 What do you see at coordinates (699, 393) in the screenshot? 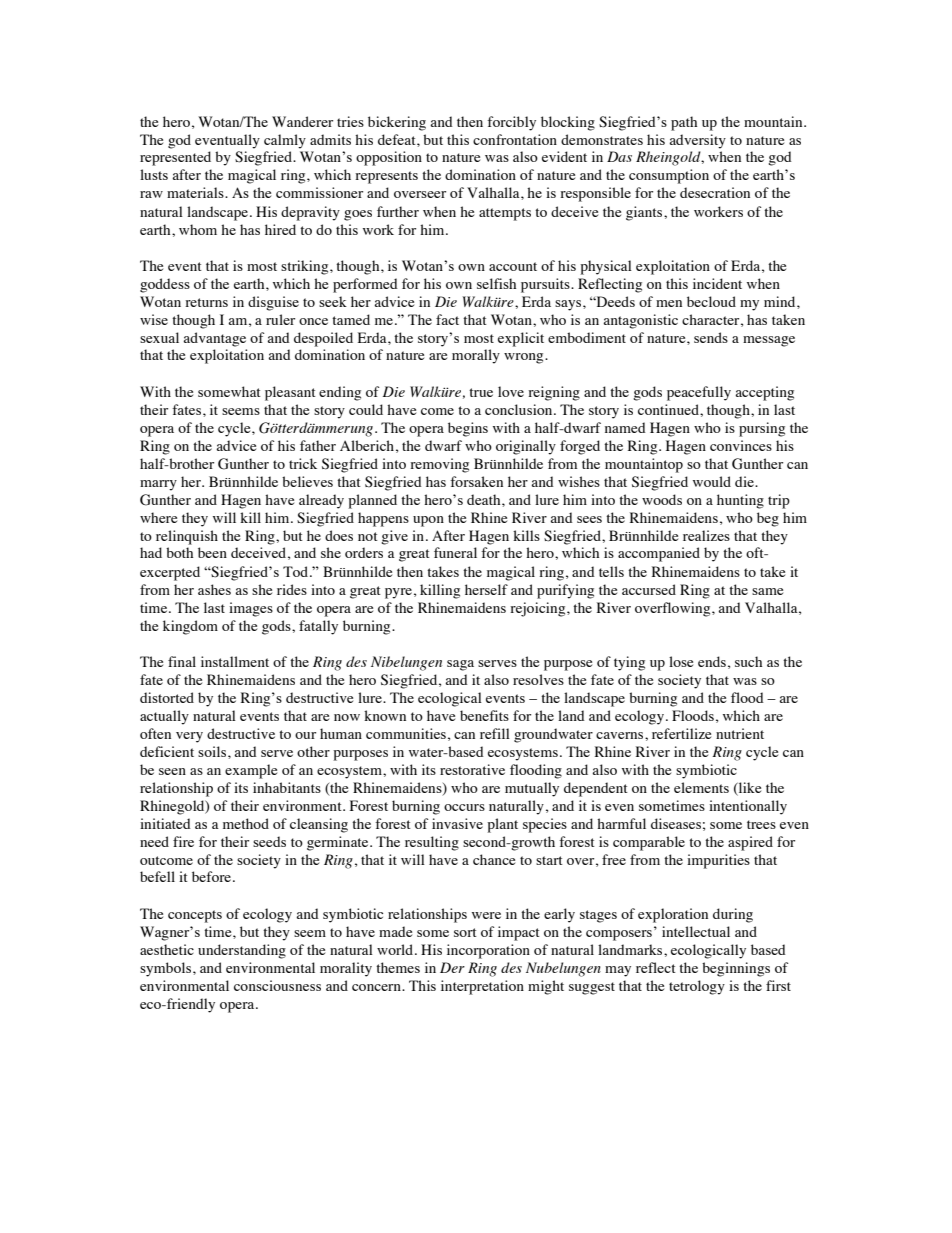
I see `peacefully` at bounding box center [699, 393].
